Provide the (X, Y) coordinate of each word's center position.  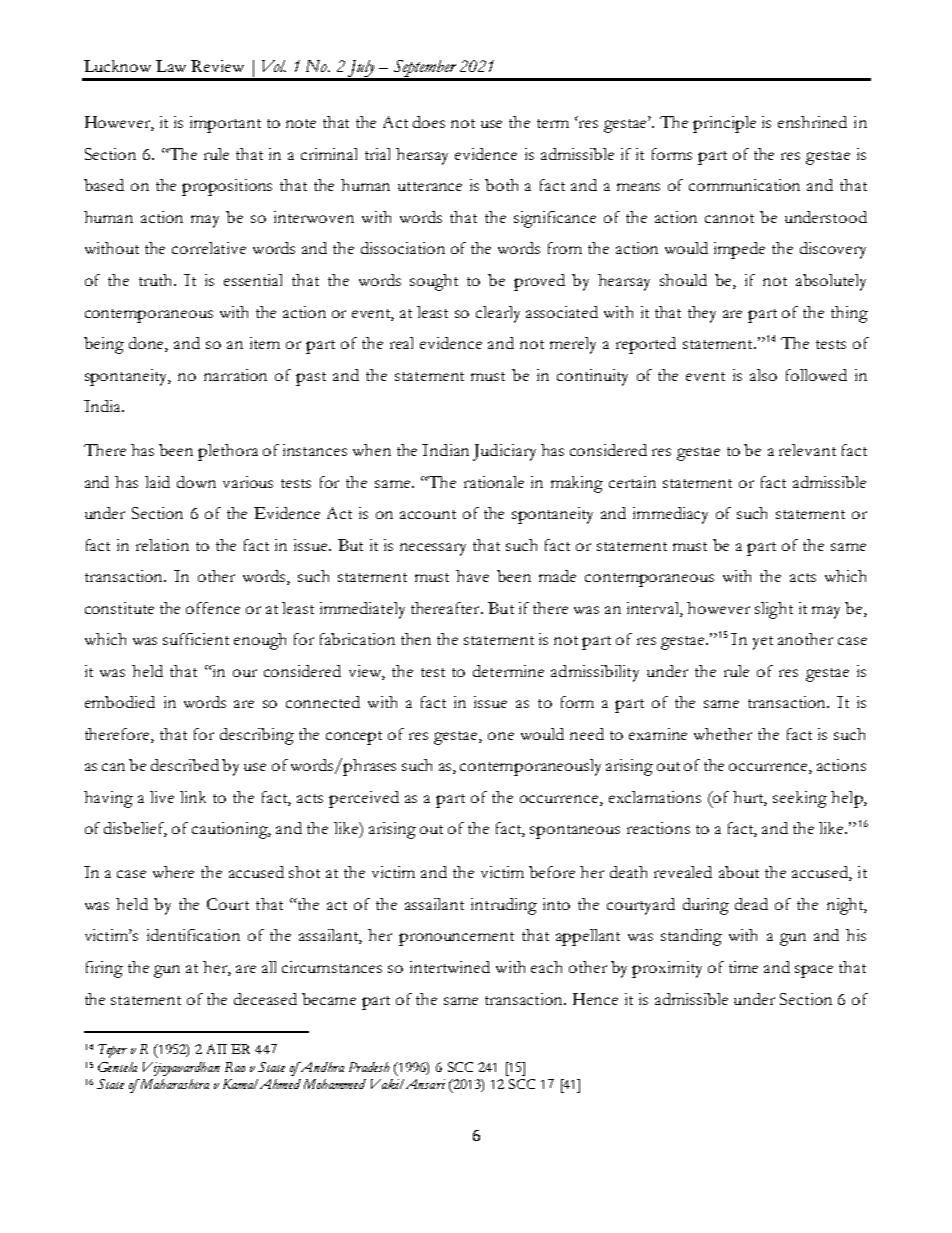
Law (171, 66)
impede (739, 250)
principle (724, 124)
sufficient (196, 639)
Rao (235, 1067)
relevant (807, 450)
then (416, 639)
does (429, 122)
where (173, 872)
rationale (494, 482)
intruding (504, 906)
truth (157, 280)
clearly (498, 314)
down (196, 482)
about (739, 872)
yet (763, 643)
